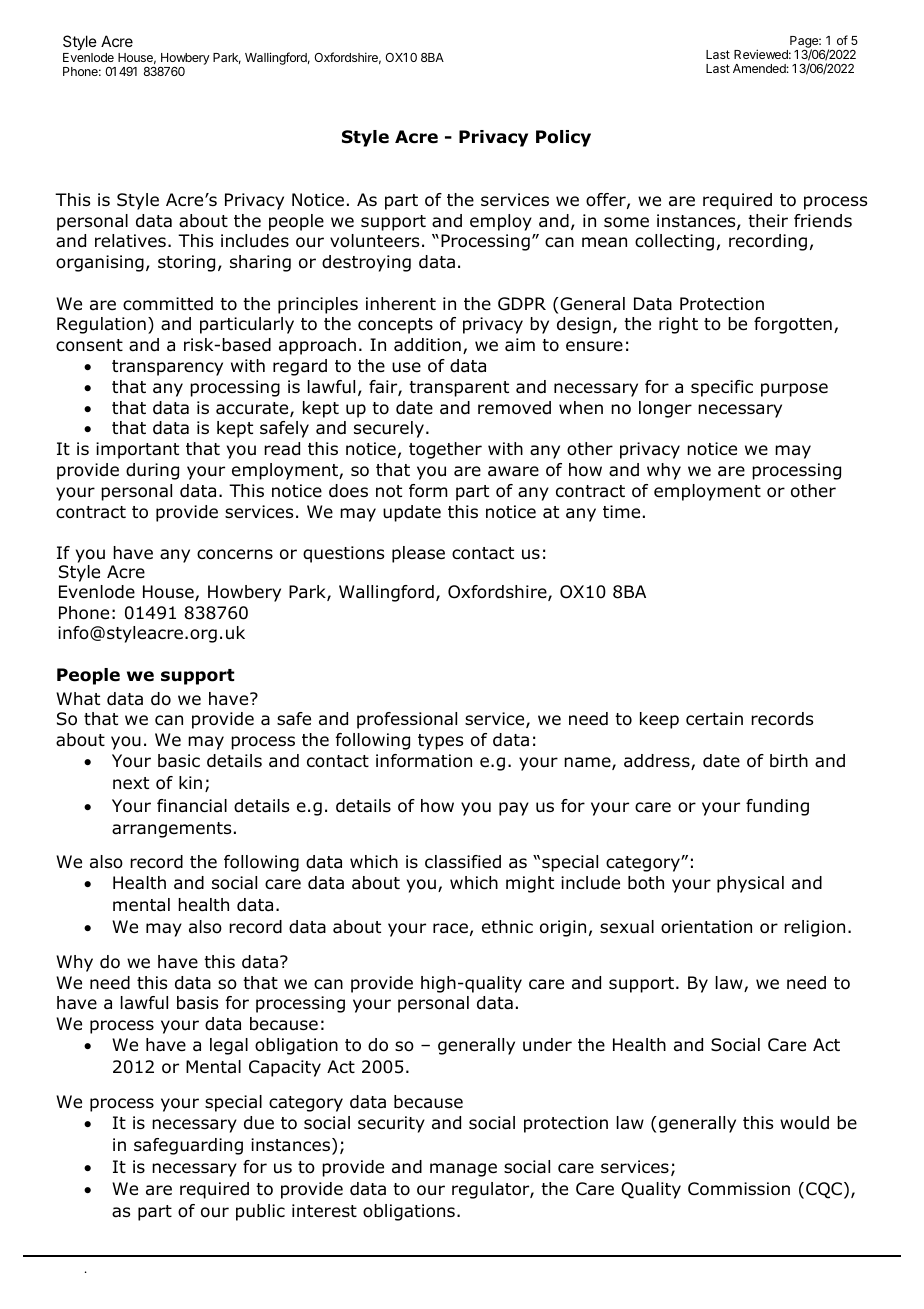 The height and width of the page is (1309, 924). I want to click on time, so click(621, 512).
